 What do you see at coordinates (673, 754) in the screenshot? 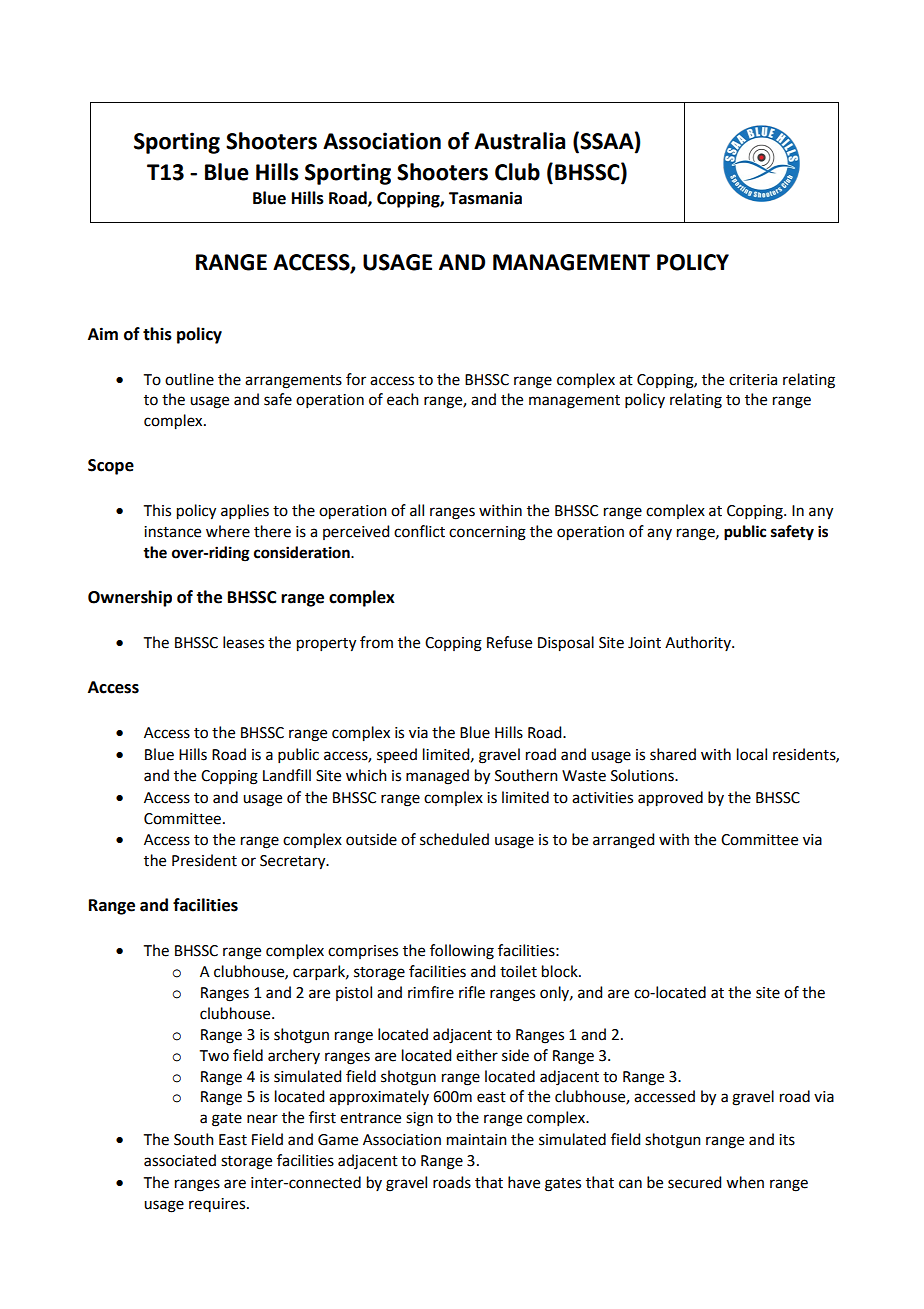
I see `shared` at bounding box center [673, 754].
